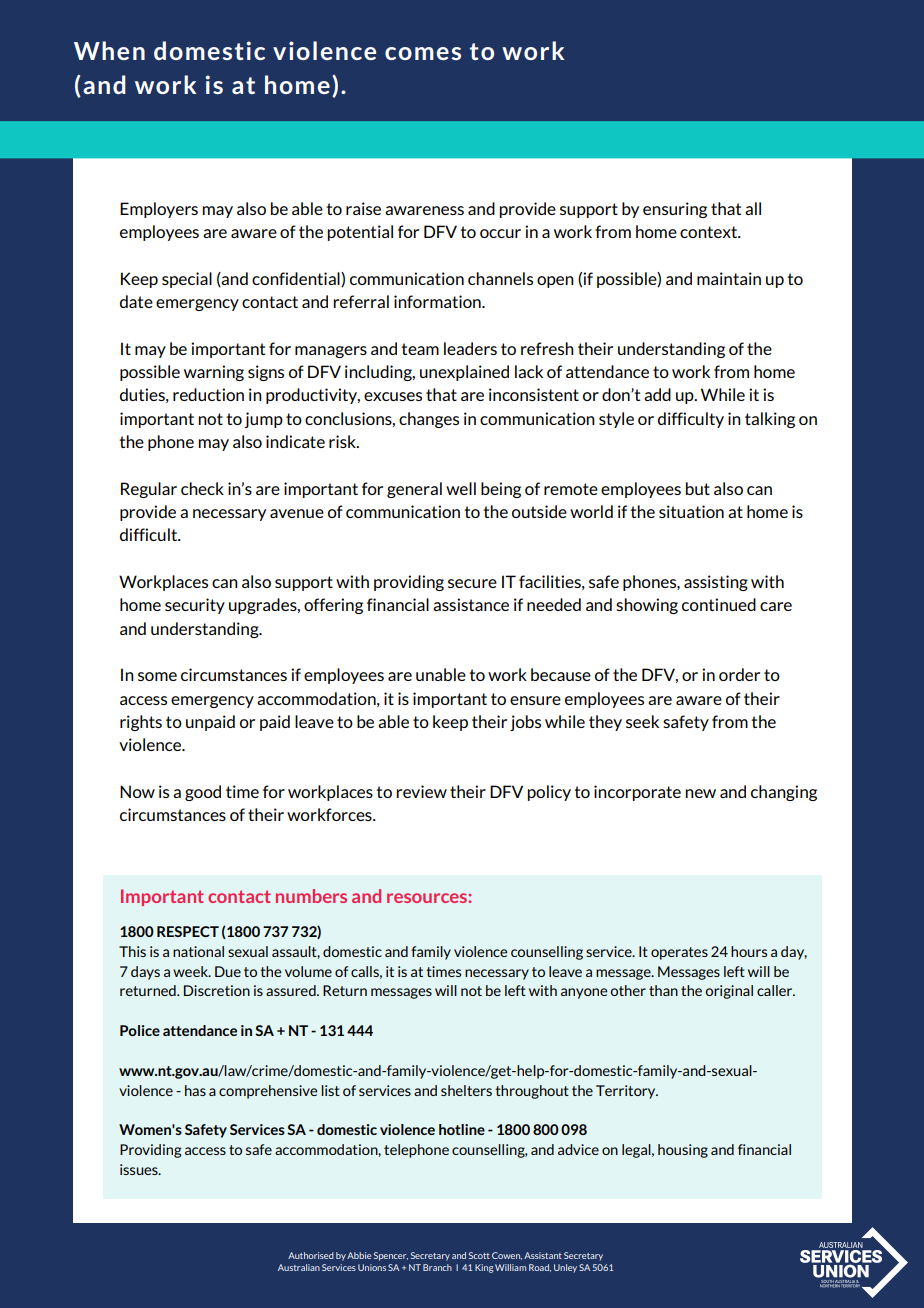 The height and width of the screenshot is (1308, 924). I want to click on original, so click(729, 992).
